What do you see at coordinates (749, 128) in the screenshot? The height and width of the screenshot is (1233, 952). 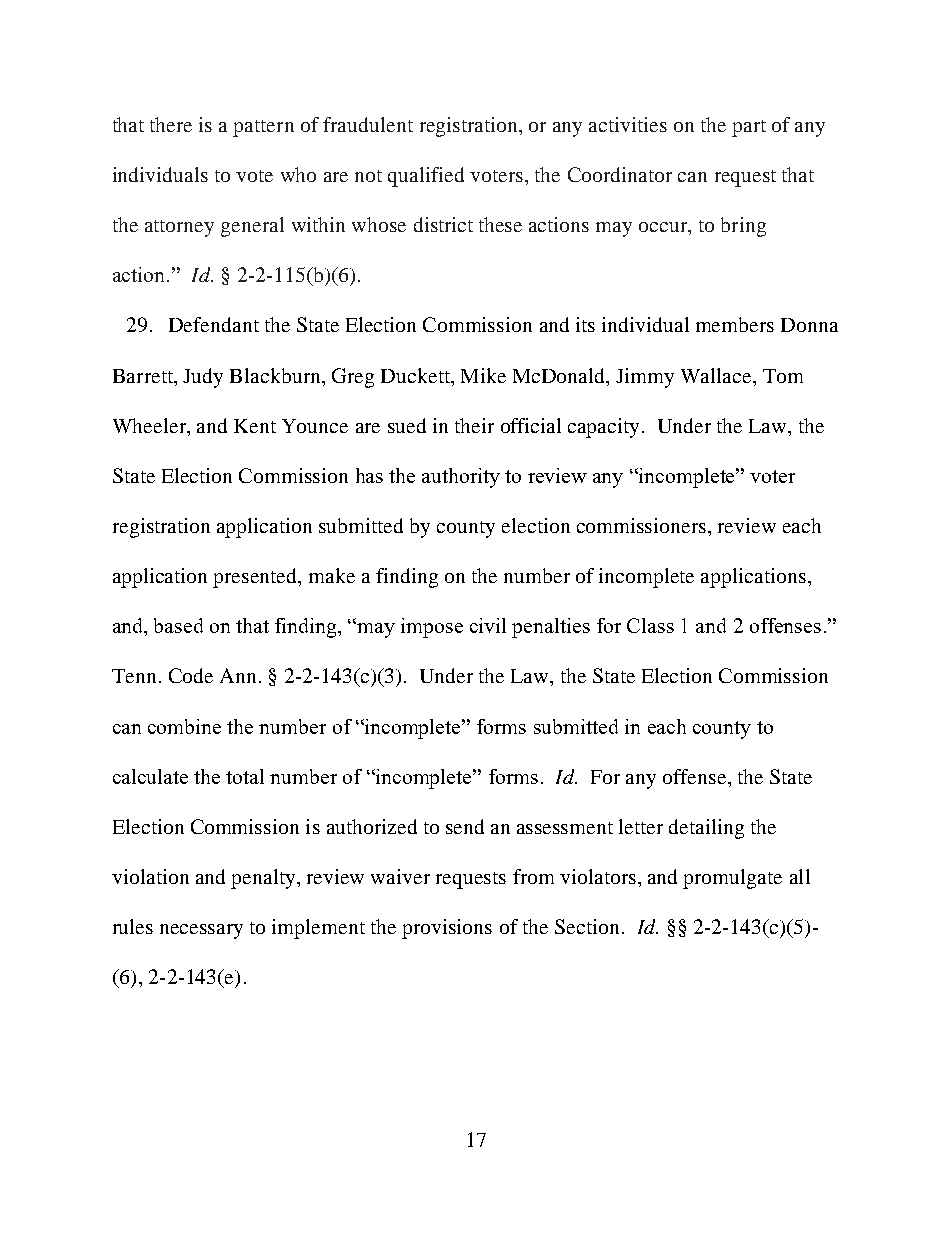 I see `part` at bounding box center [749, 128].
